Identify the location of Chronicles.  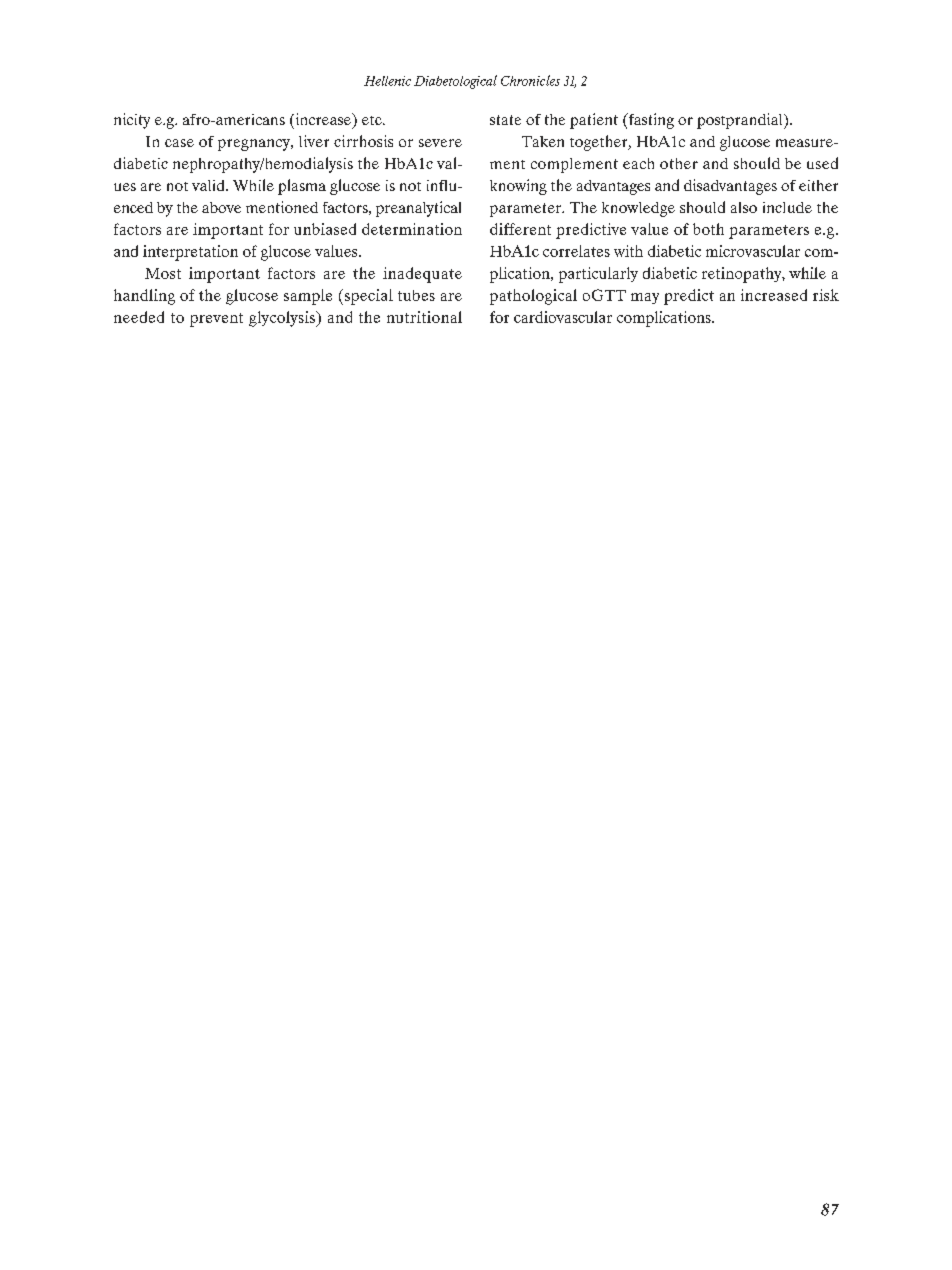
(530, 80).
